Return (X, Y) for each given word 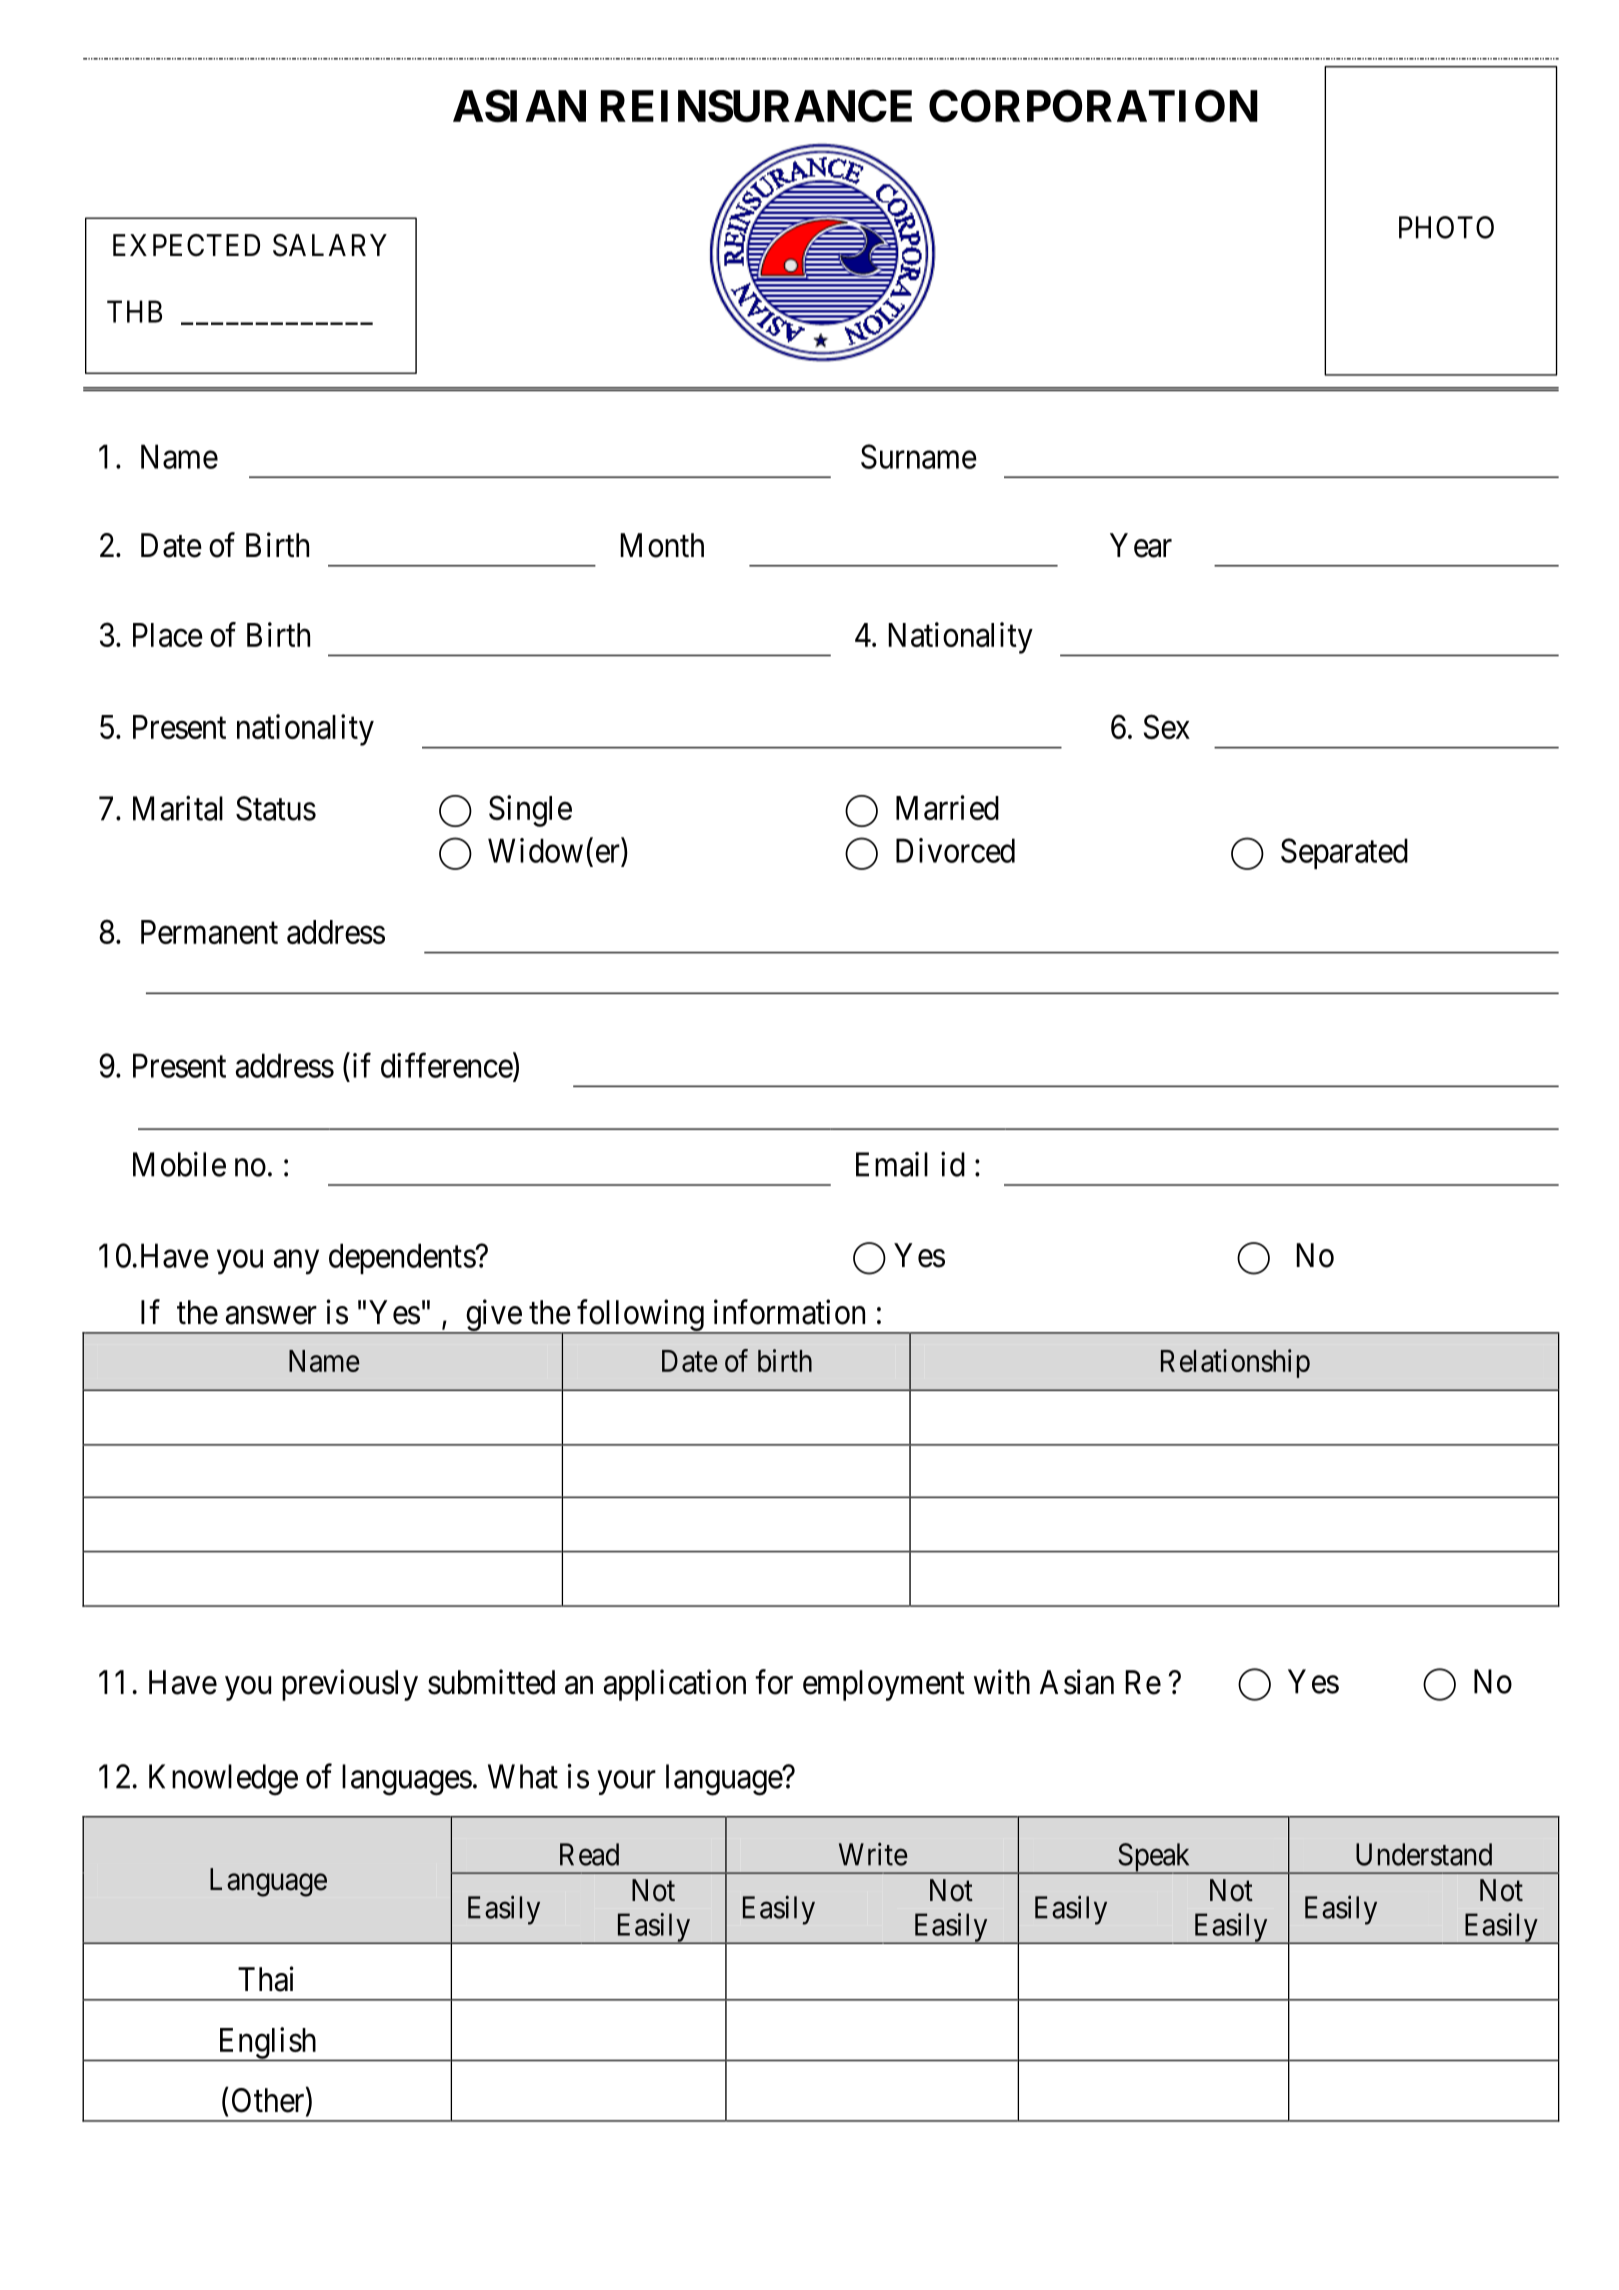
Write (873, 1854)
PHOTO (1446, 227)
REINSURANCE (756, 106)
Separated (1344, 853)
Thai (266, 1979)
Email (892, 1164)
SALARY (330, 245)
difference (447, 1065)
